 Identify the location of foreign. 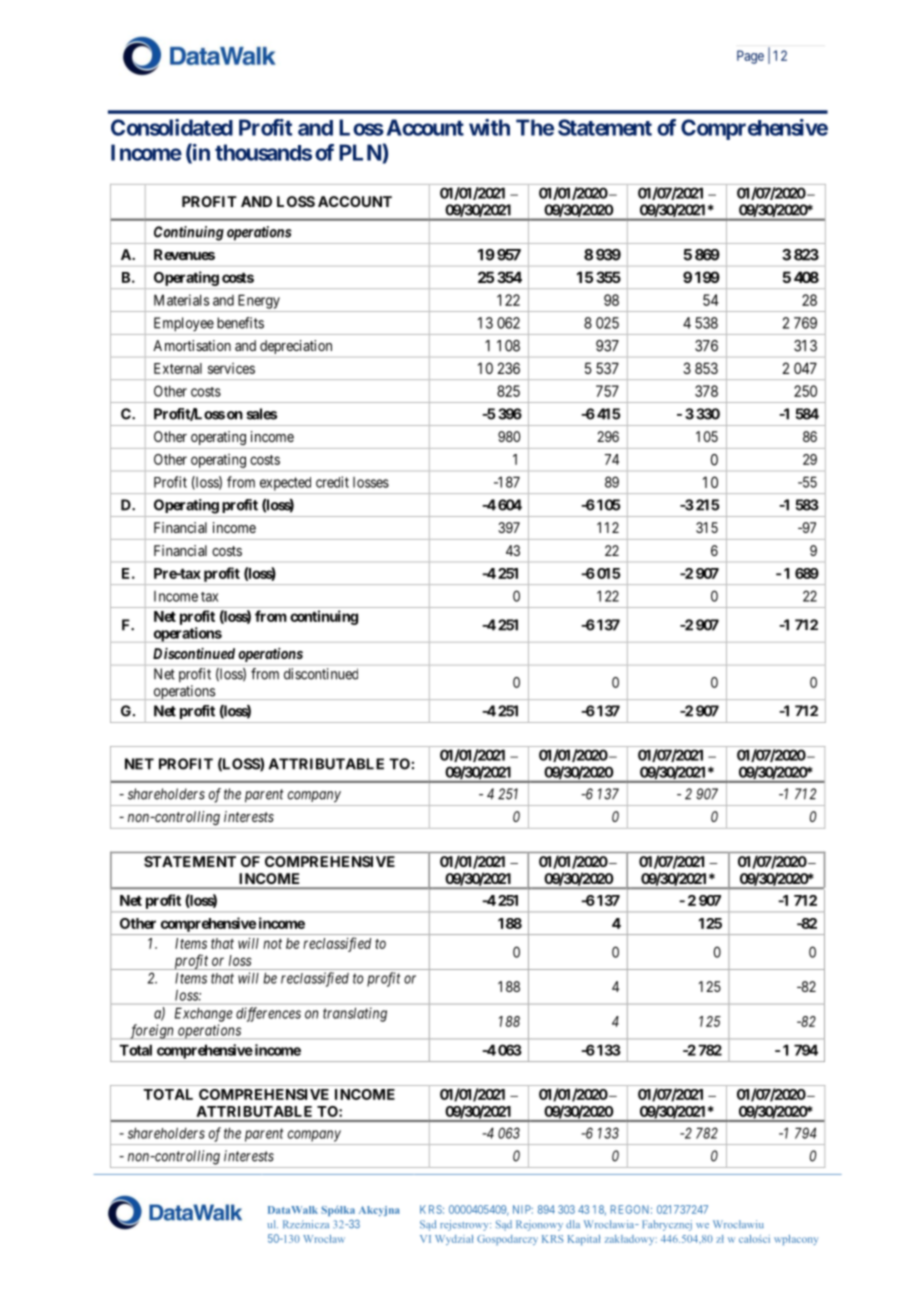
(151, 1031).
